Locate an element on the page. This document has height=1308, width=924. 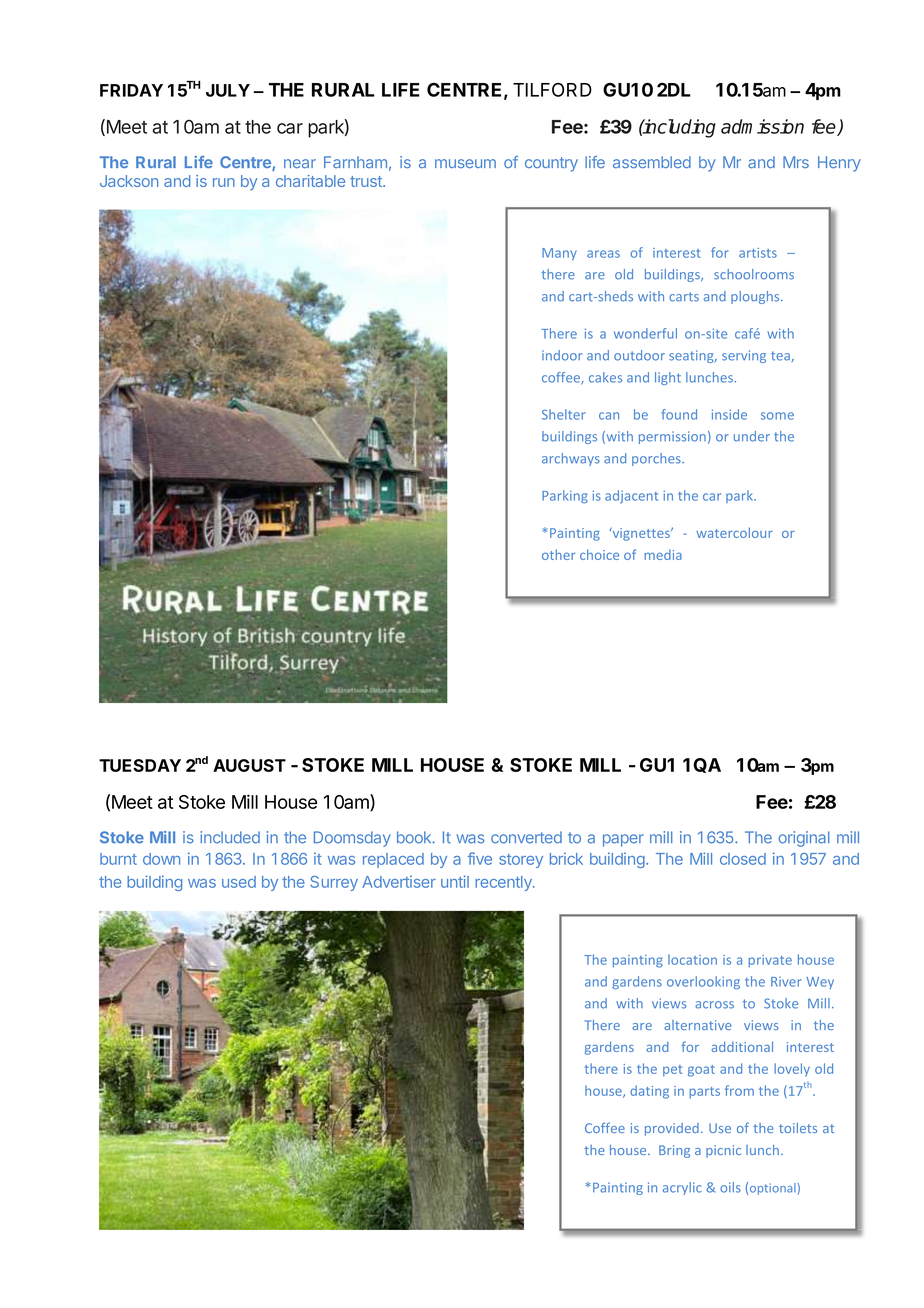
picnic is located at coordinates (723, 1151).
